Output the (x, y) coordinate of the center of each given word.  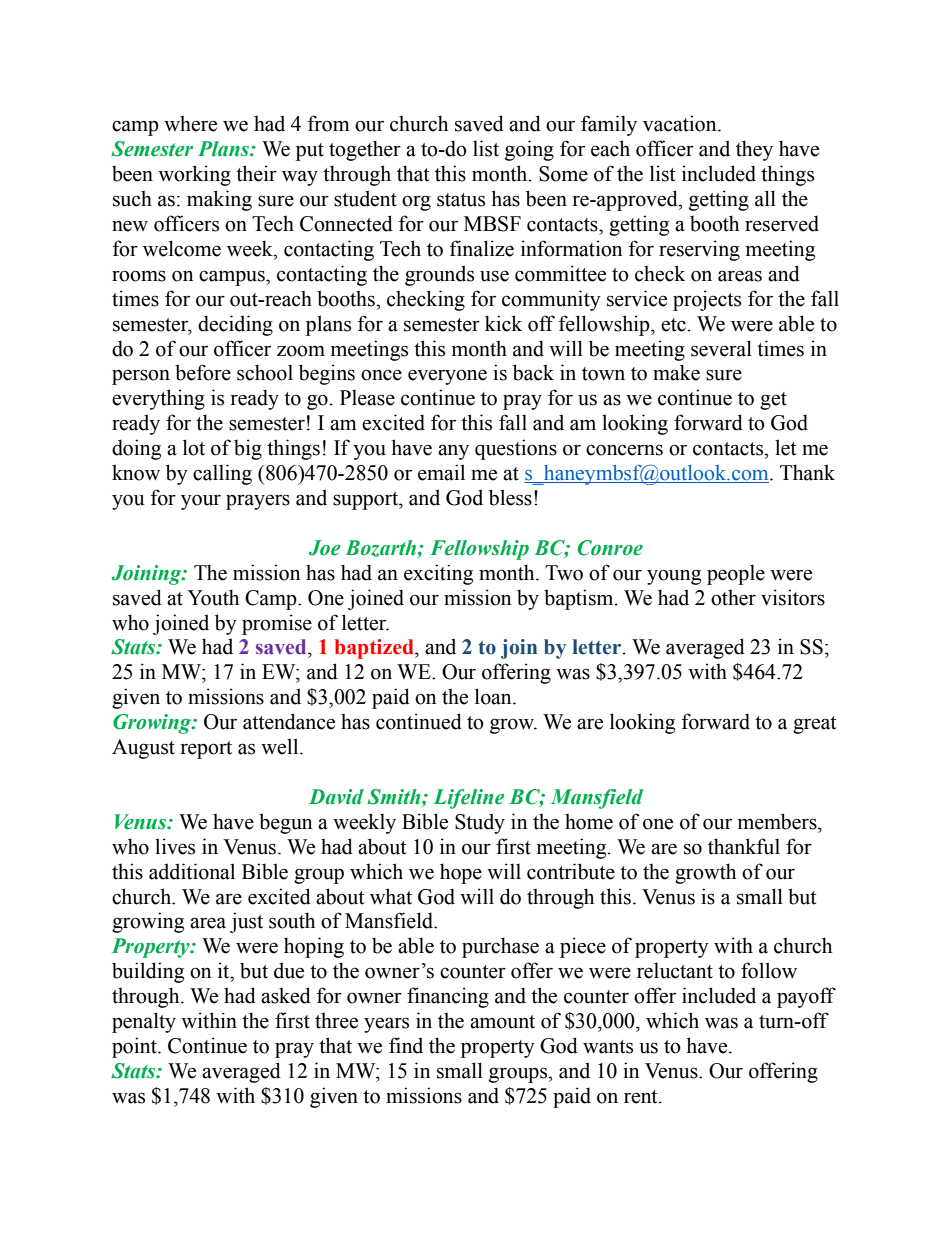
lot (194, 447)
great (814, 725)
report (206, 750)
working (194, 175)
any (453, 452)
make (676, 372)
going (529, 150)
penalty (144, 1022)
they (754, 150)
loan (494, 696)
